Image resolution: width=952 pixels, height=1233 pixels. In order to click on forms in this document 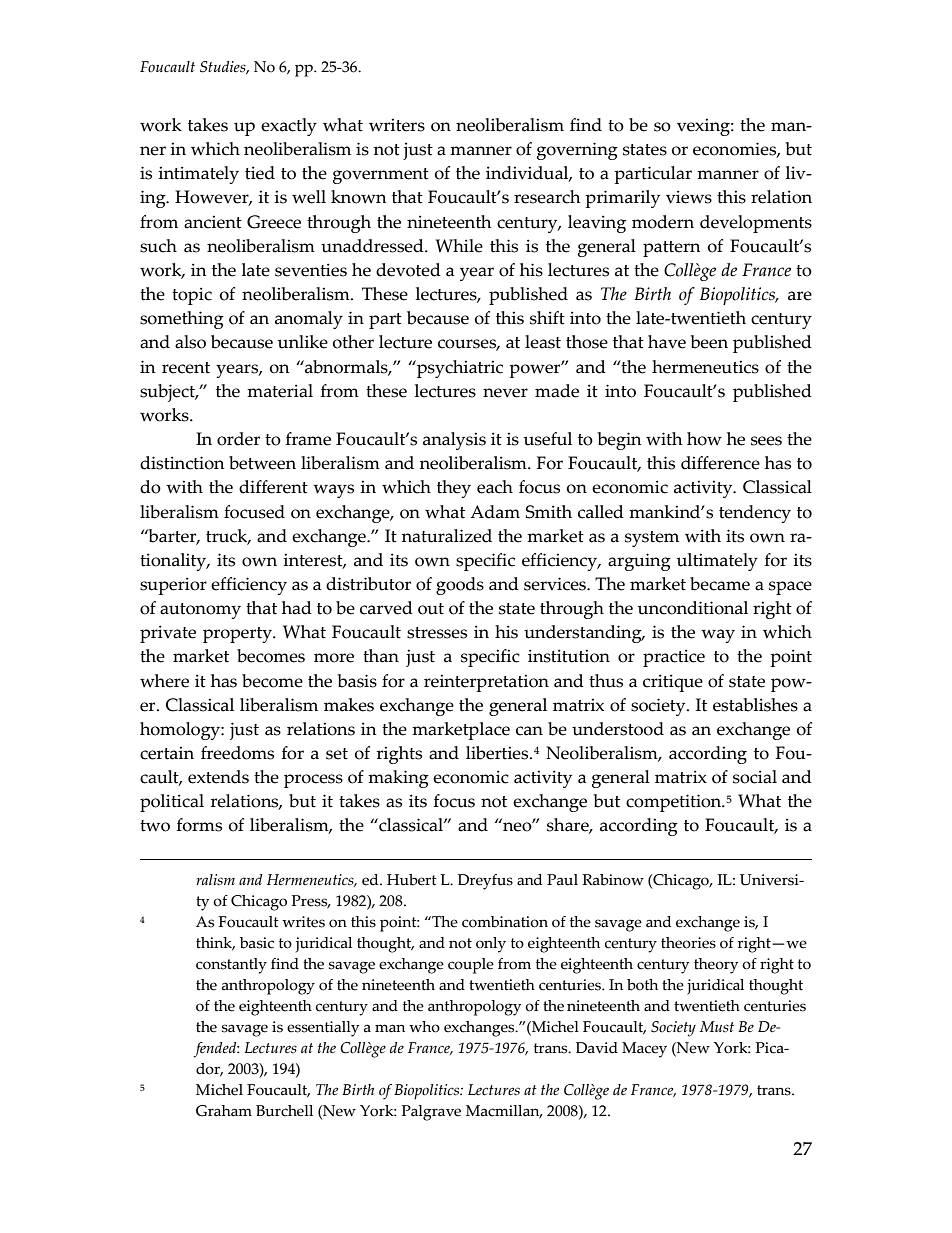, I will do `click(199, 825)`.
